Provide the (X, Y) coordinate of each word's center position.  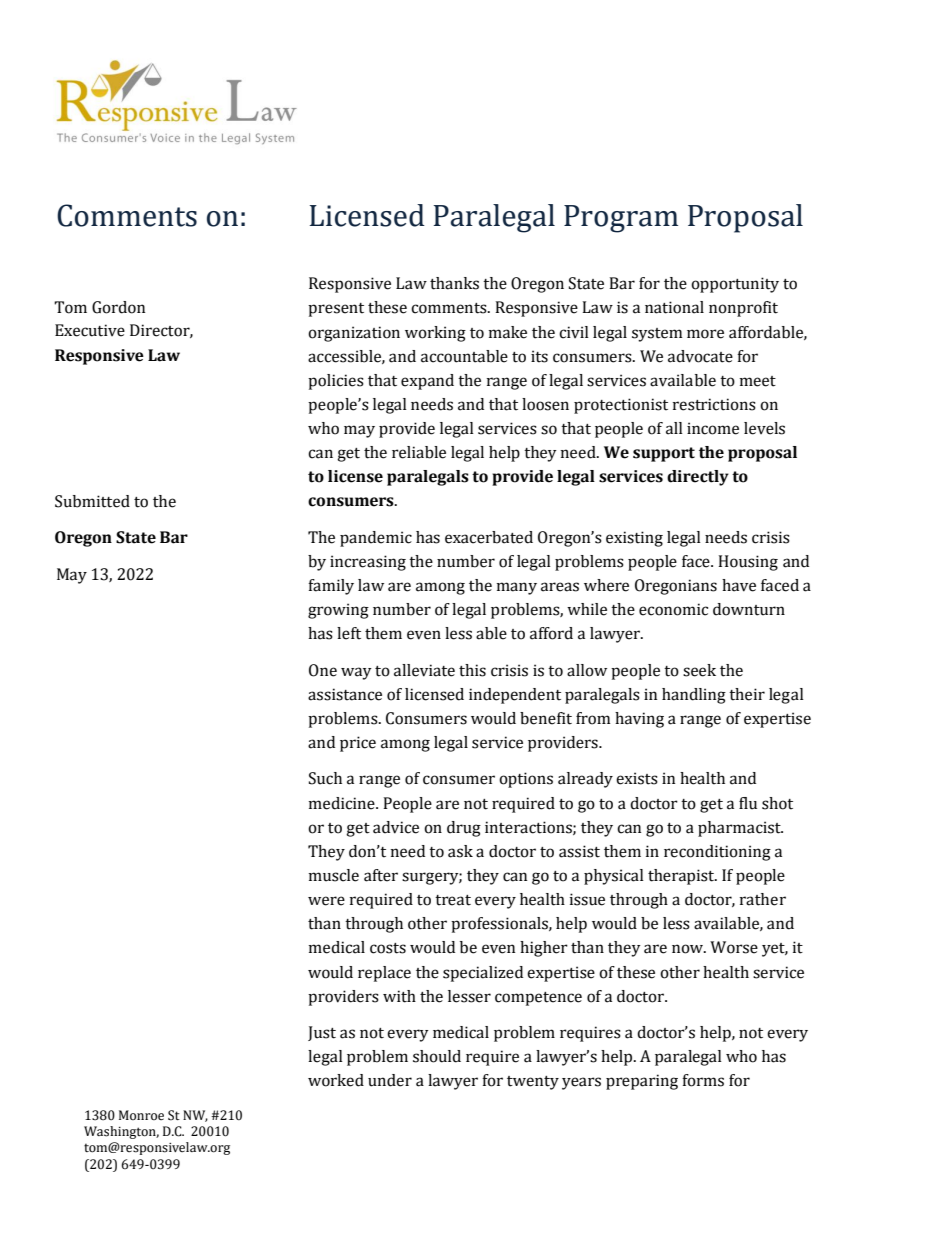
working (435, 334)
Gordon (118, 307)
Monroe (141, 1115)
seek (699, 670)
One (323, 670)
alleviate (424, 670)
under (390, 1080)
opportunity (735, 285)
